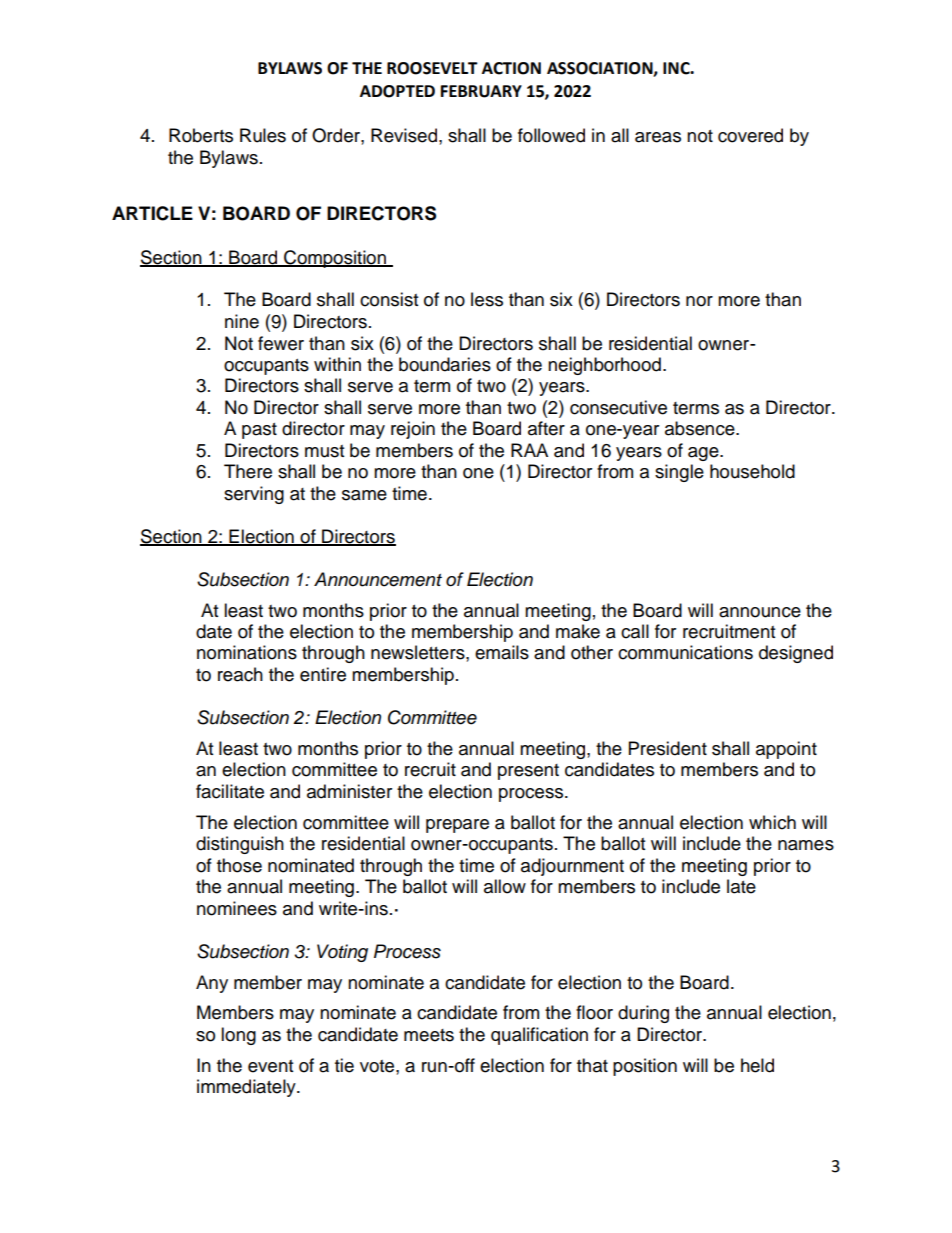 Image resolution: width=952 pixels, height=1233 pixels. Describe the element at coordinates (259, 431) in the screenshot. I see `past` at that location.
